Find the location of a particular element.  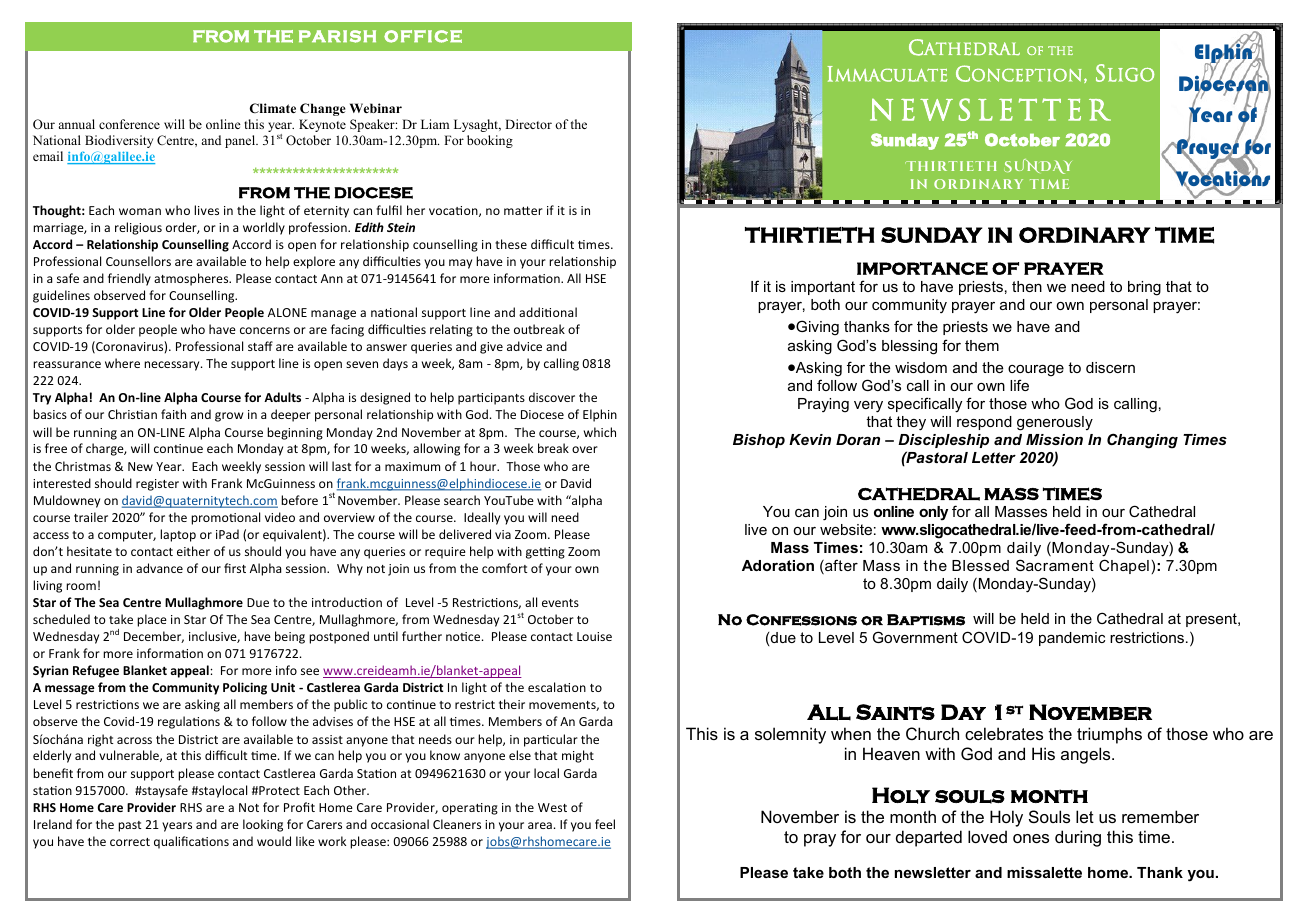

Counsellors is located at coordinates (138, 261).
